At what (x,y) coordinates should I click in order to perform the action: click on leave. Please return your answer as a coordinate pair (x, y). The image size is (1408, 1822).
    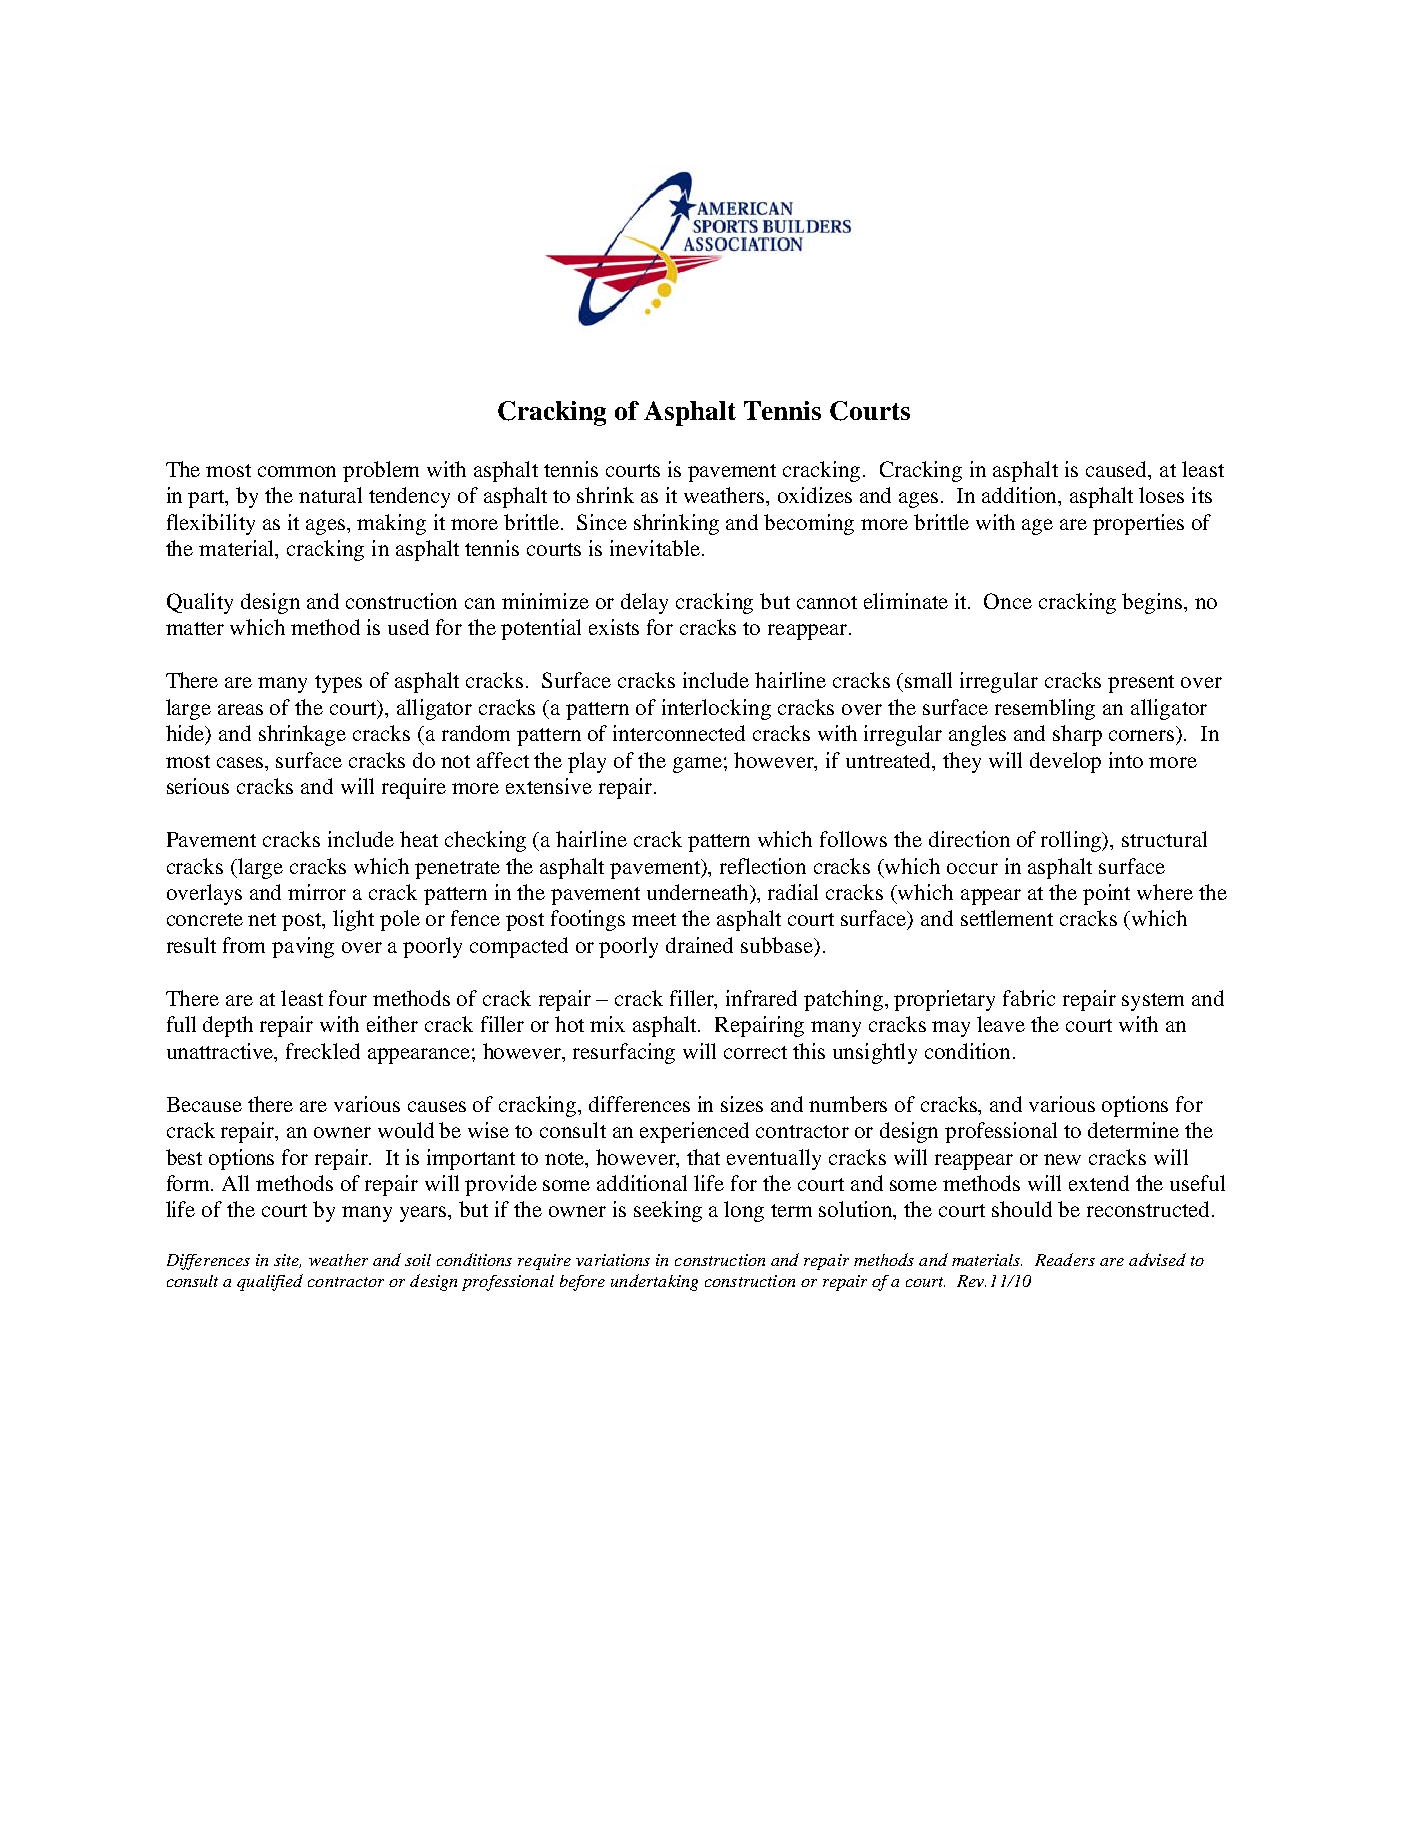
    Looking at the image, I should click on (1001, 1024).
